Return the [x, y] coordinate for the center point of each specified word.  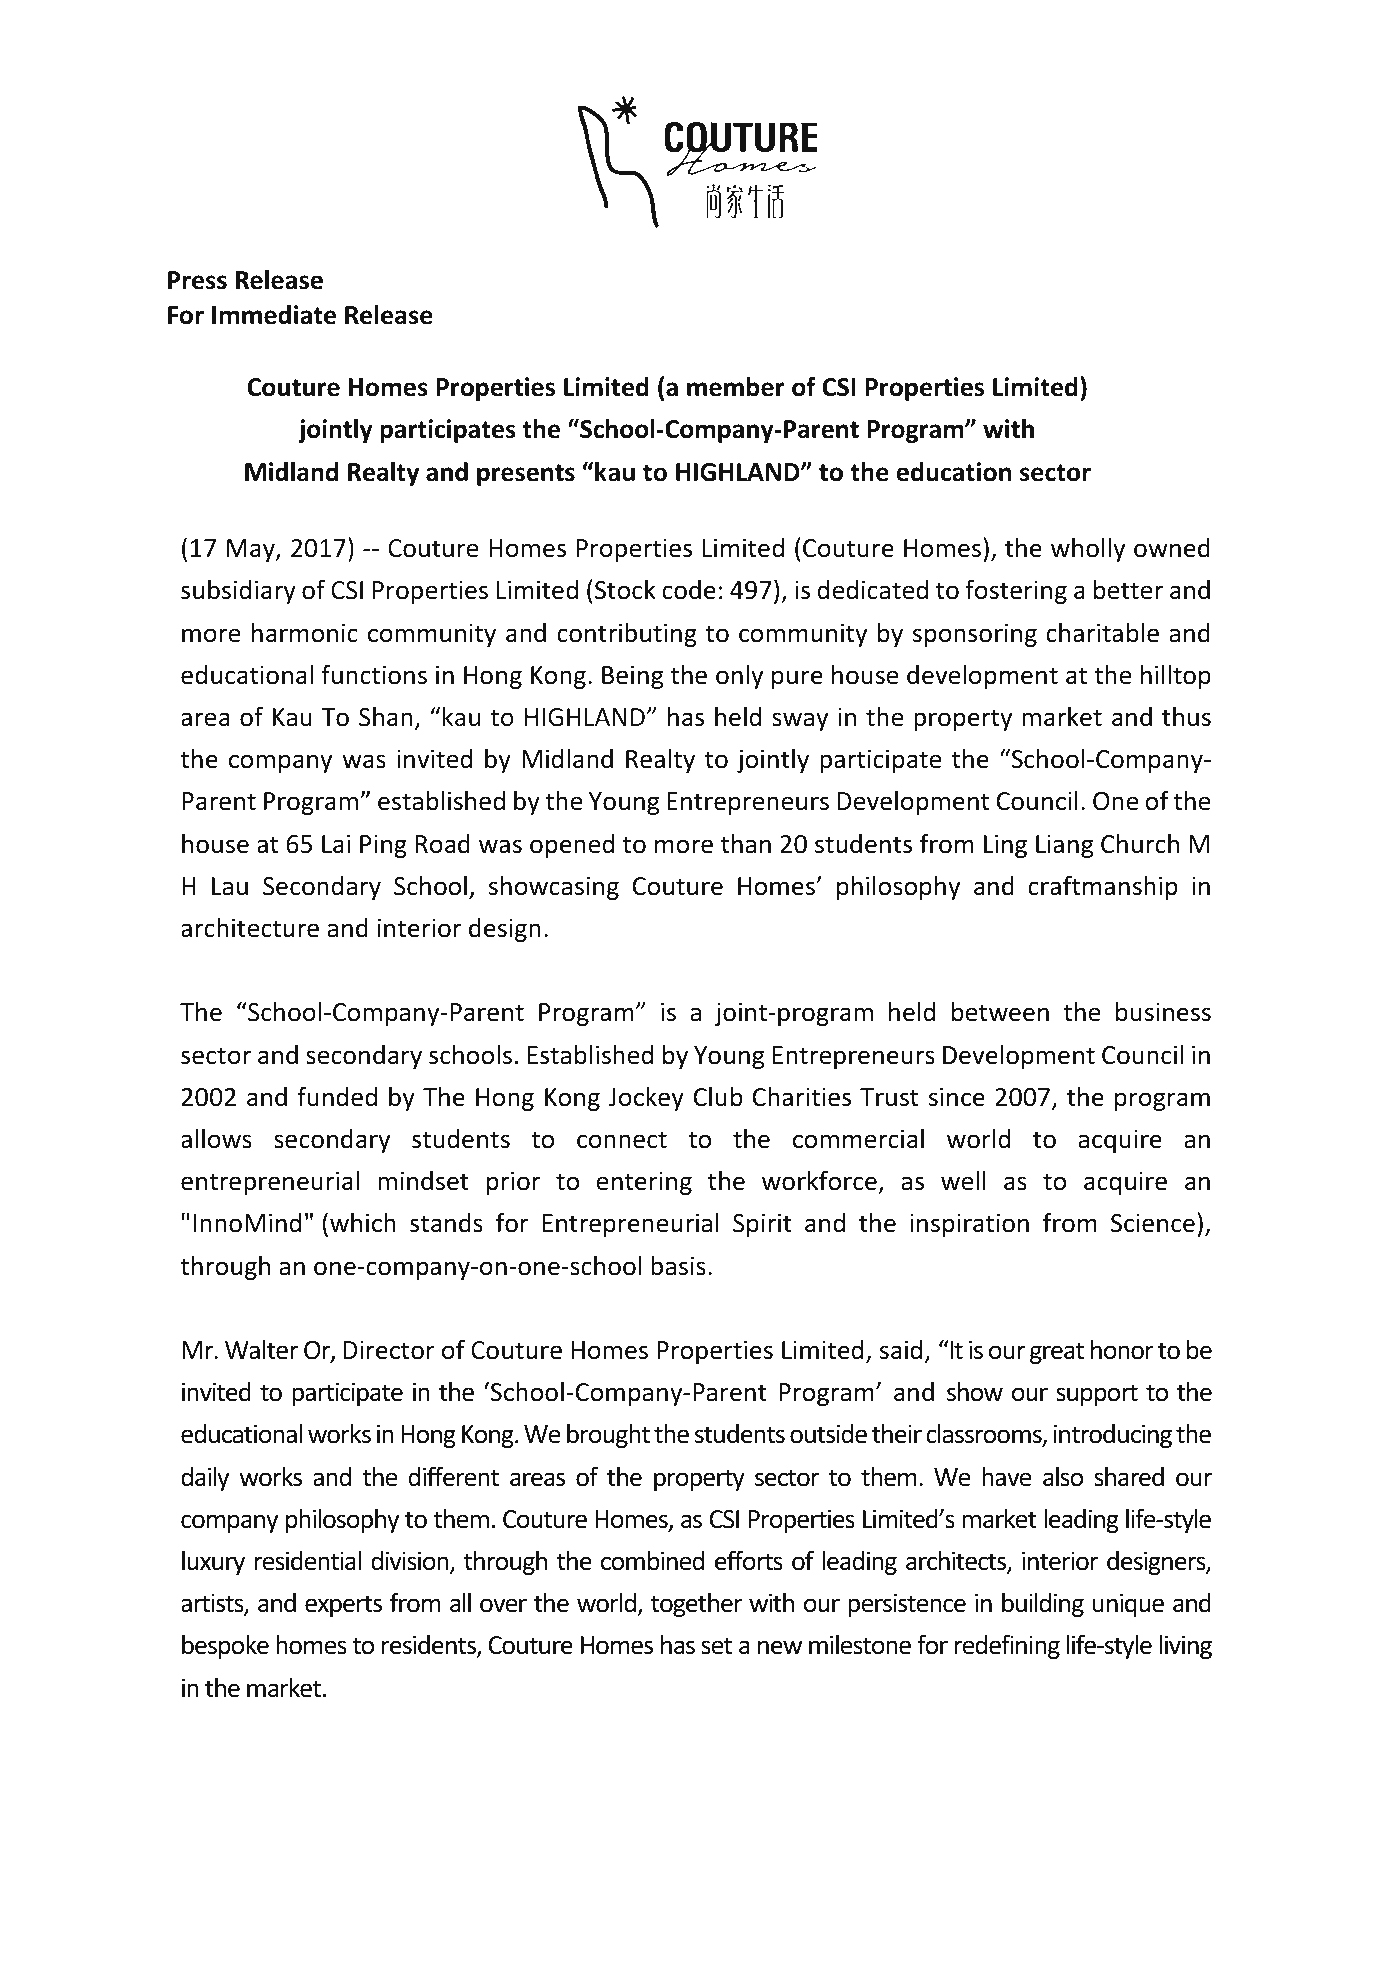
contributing [627, 635]
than [746, 844]
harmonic [305, 633]
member [735, 387]
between [1000, 1012]
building [1043, 1605]
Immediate [274, 315]
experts [343, 1606]
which [363, 1223]
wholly [1088, 550]
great [1057, 1353]
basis [678, 1266]
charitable [1102, 633]
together [697, 1605]
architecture [250, 928]
